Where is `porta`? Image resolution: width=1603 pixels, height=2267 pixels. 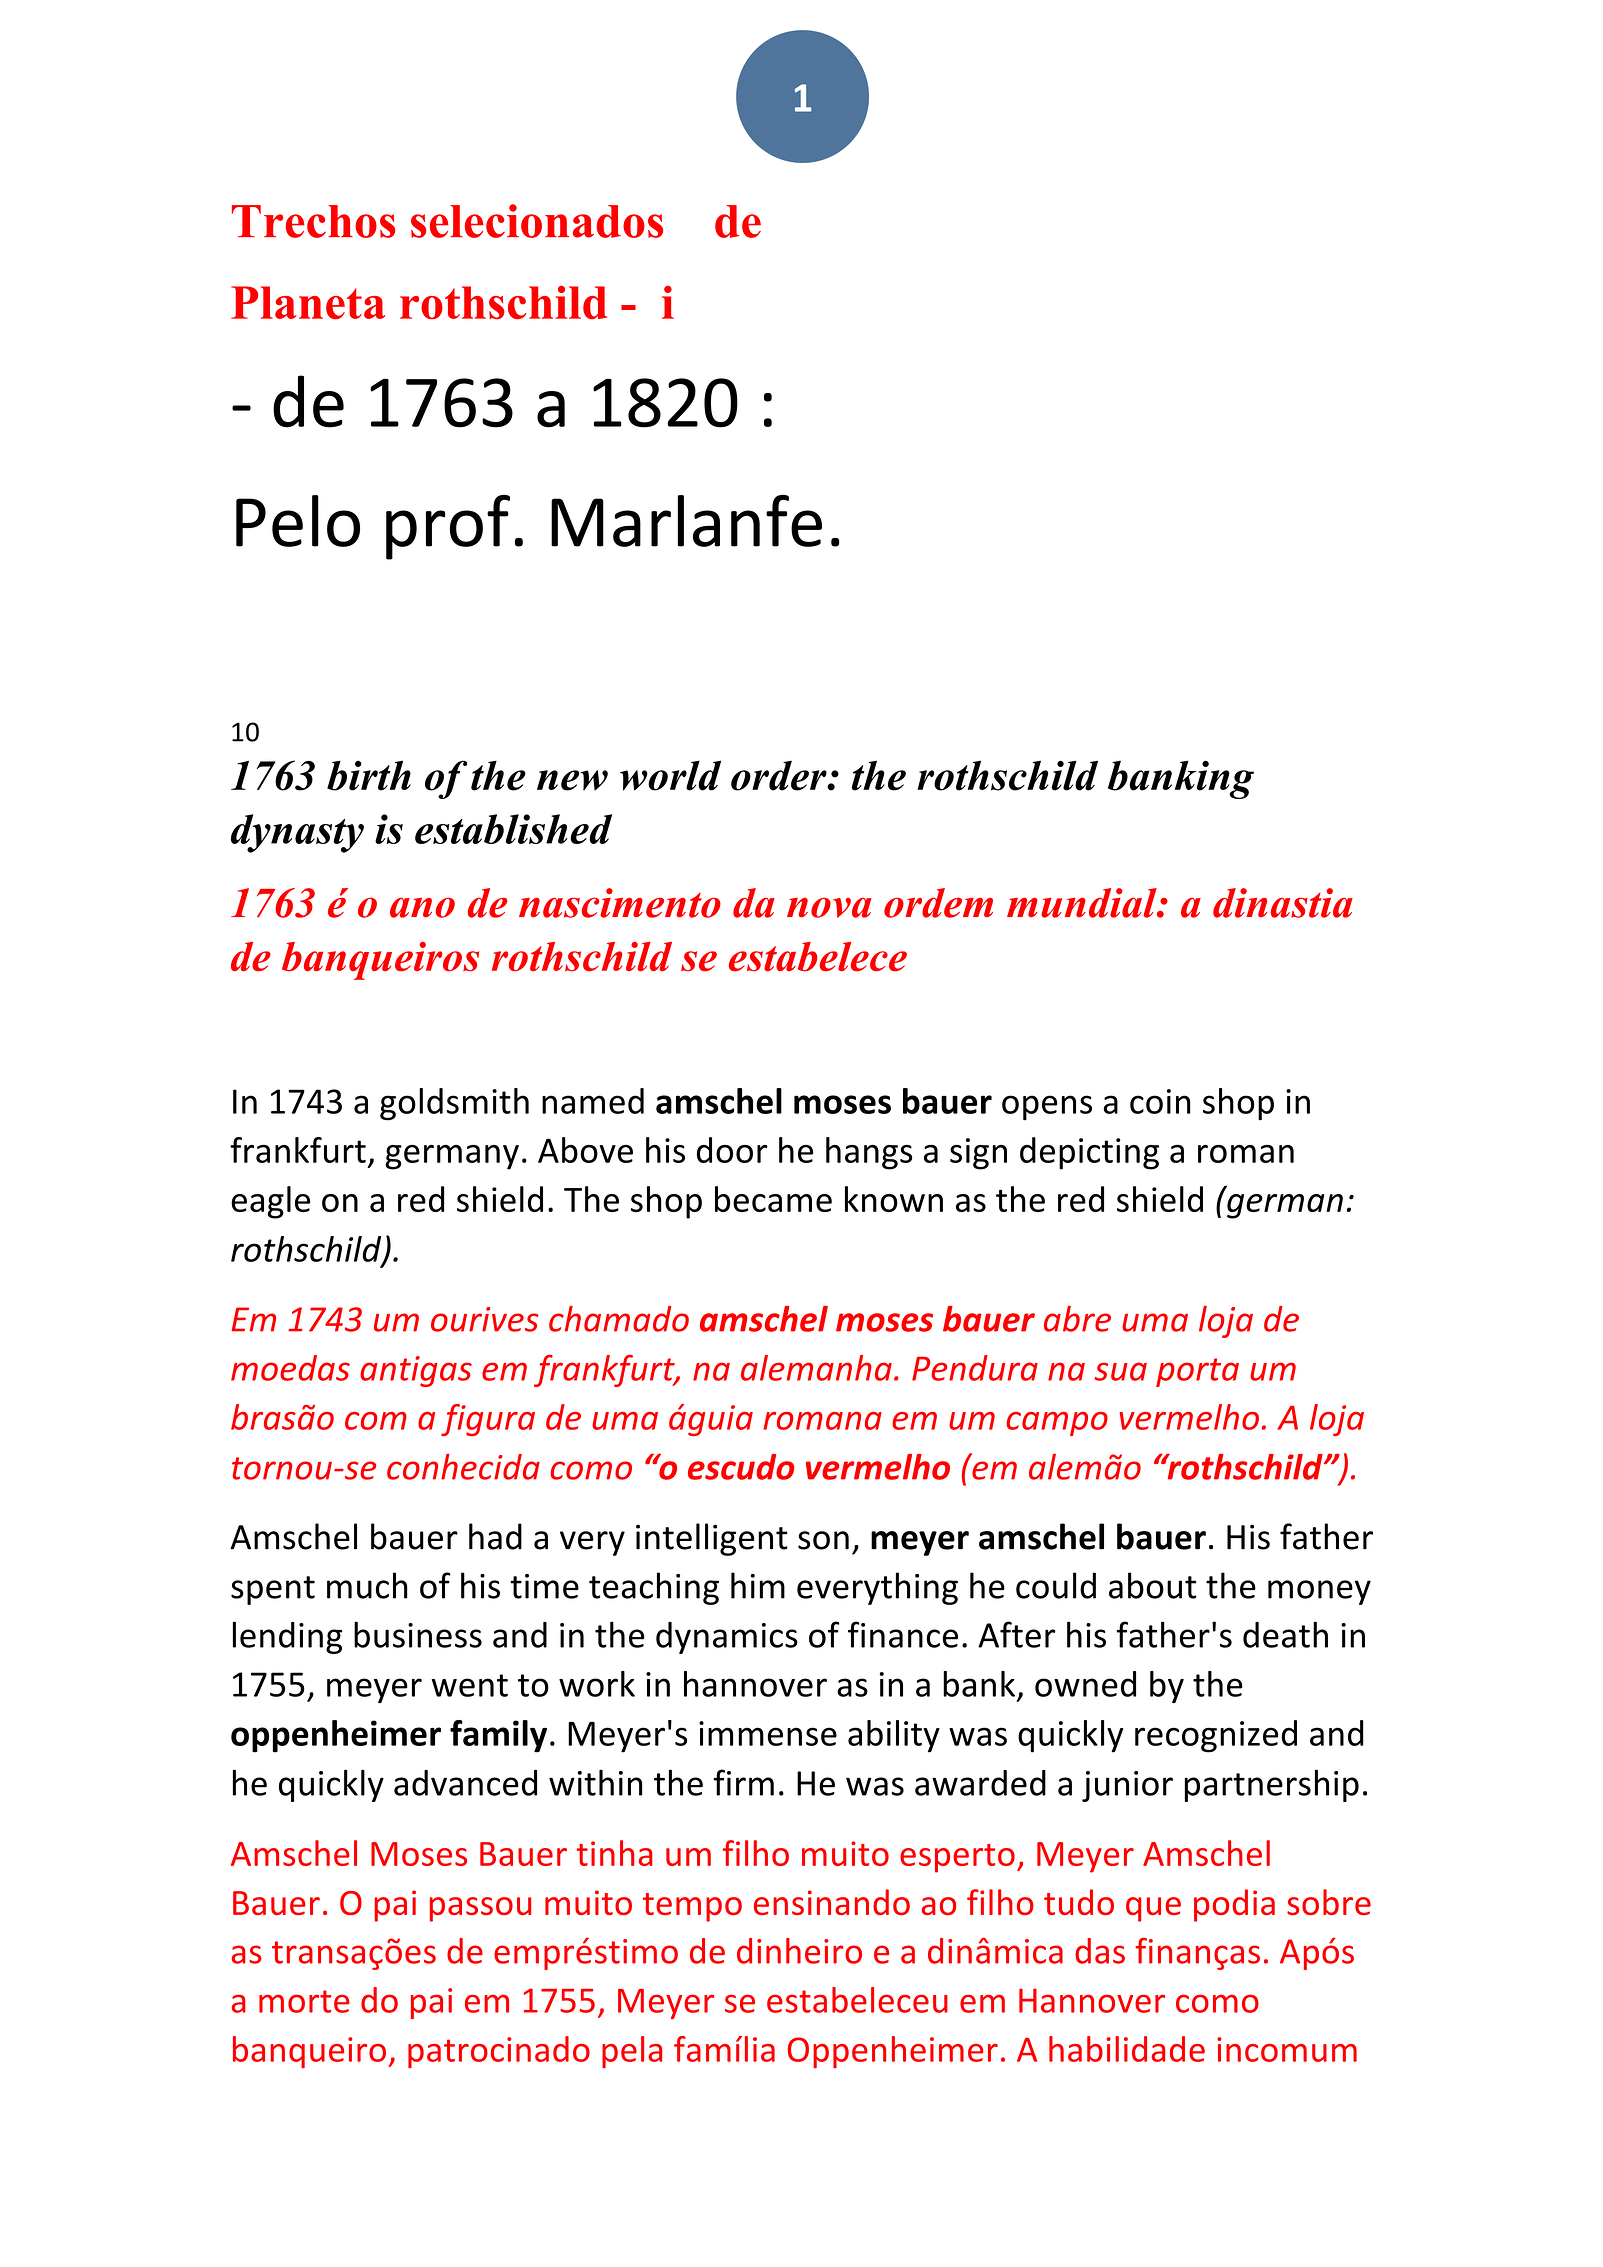 porta is located at coordinates (1197, 1372).
